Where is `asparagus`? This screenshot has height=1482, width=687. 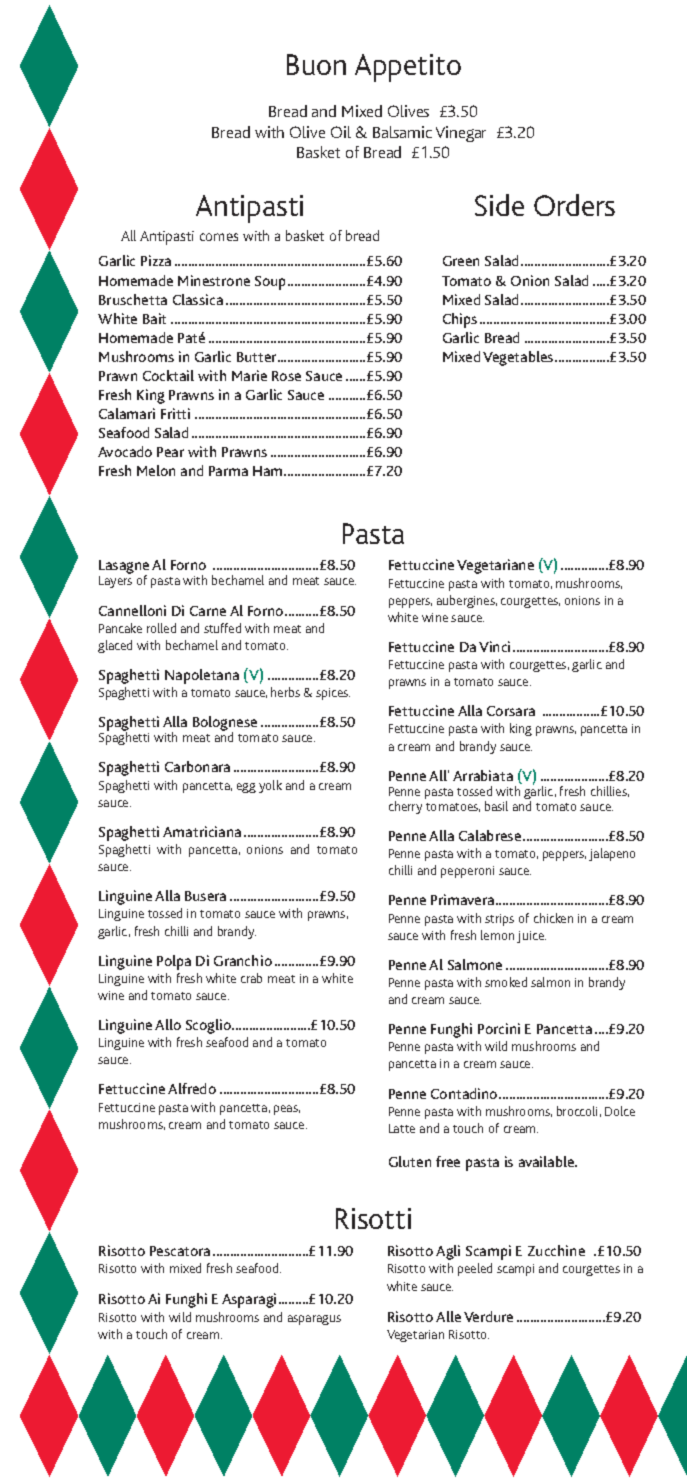 asparagus is located at coordinates (314, 1320).
